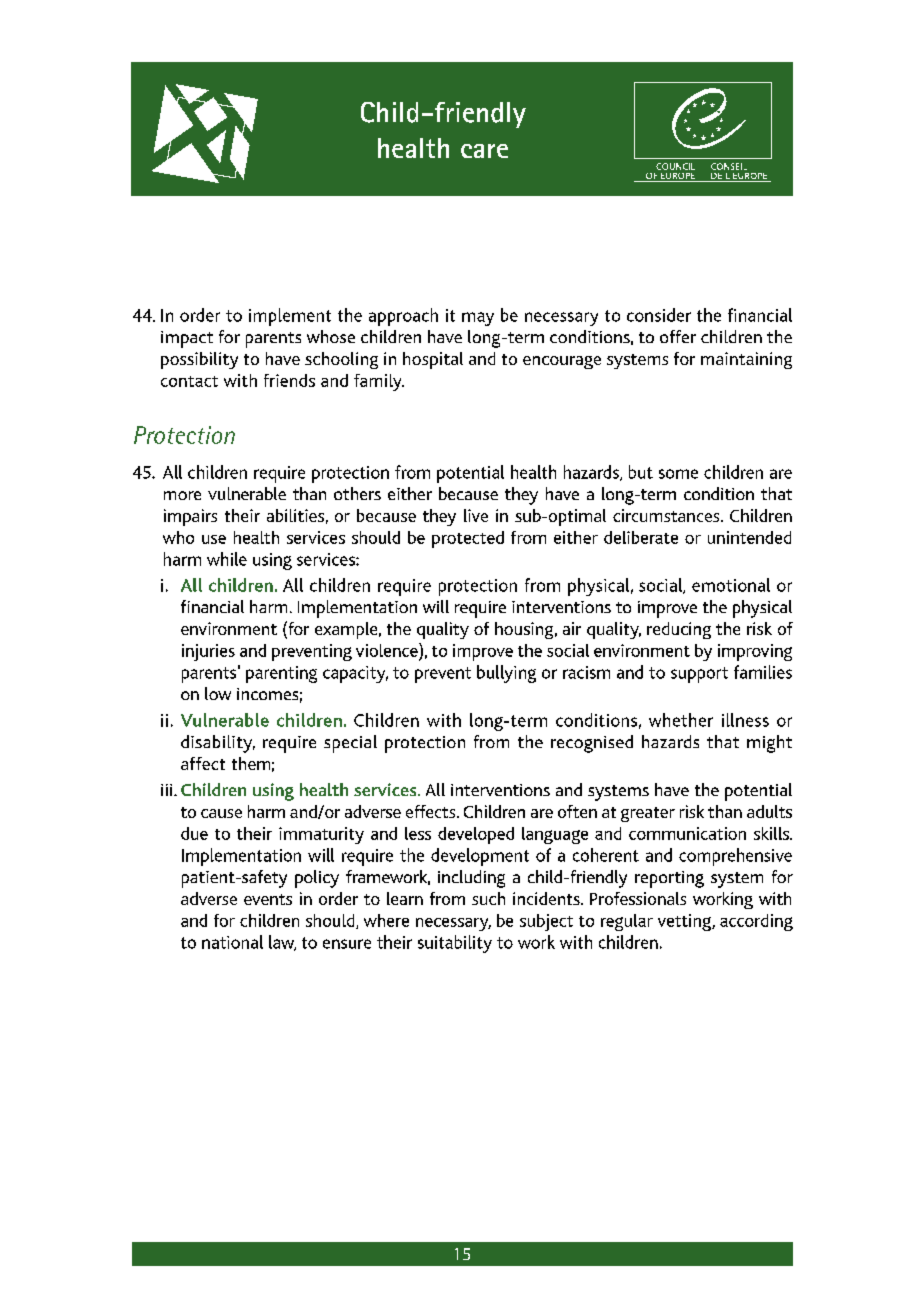  Describe the element at coordinates (659, 315) in the document. I see `consider` at that location.
